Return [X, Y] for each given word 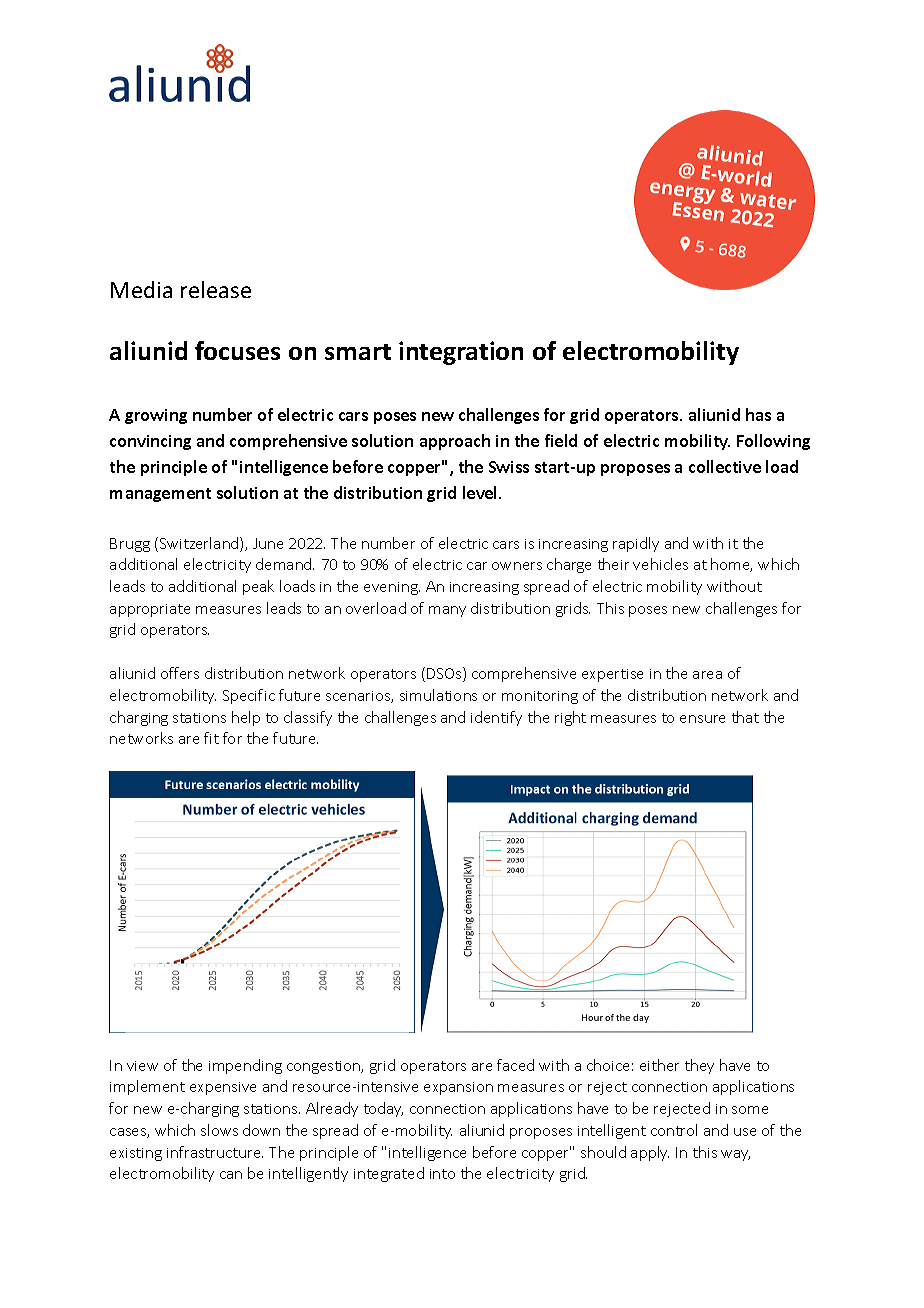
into [442, 1174]
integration [461, 353]
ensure [702, 719]
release [216, 289]
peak [258, 587]
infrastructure [215, 1152]
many [447, 611]
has [758, 414]
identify [496, 718]
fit [211, 738]
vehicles [660, 564]
